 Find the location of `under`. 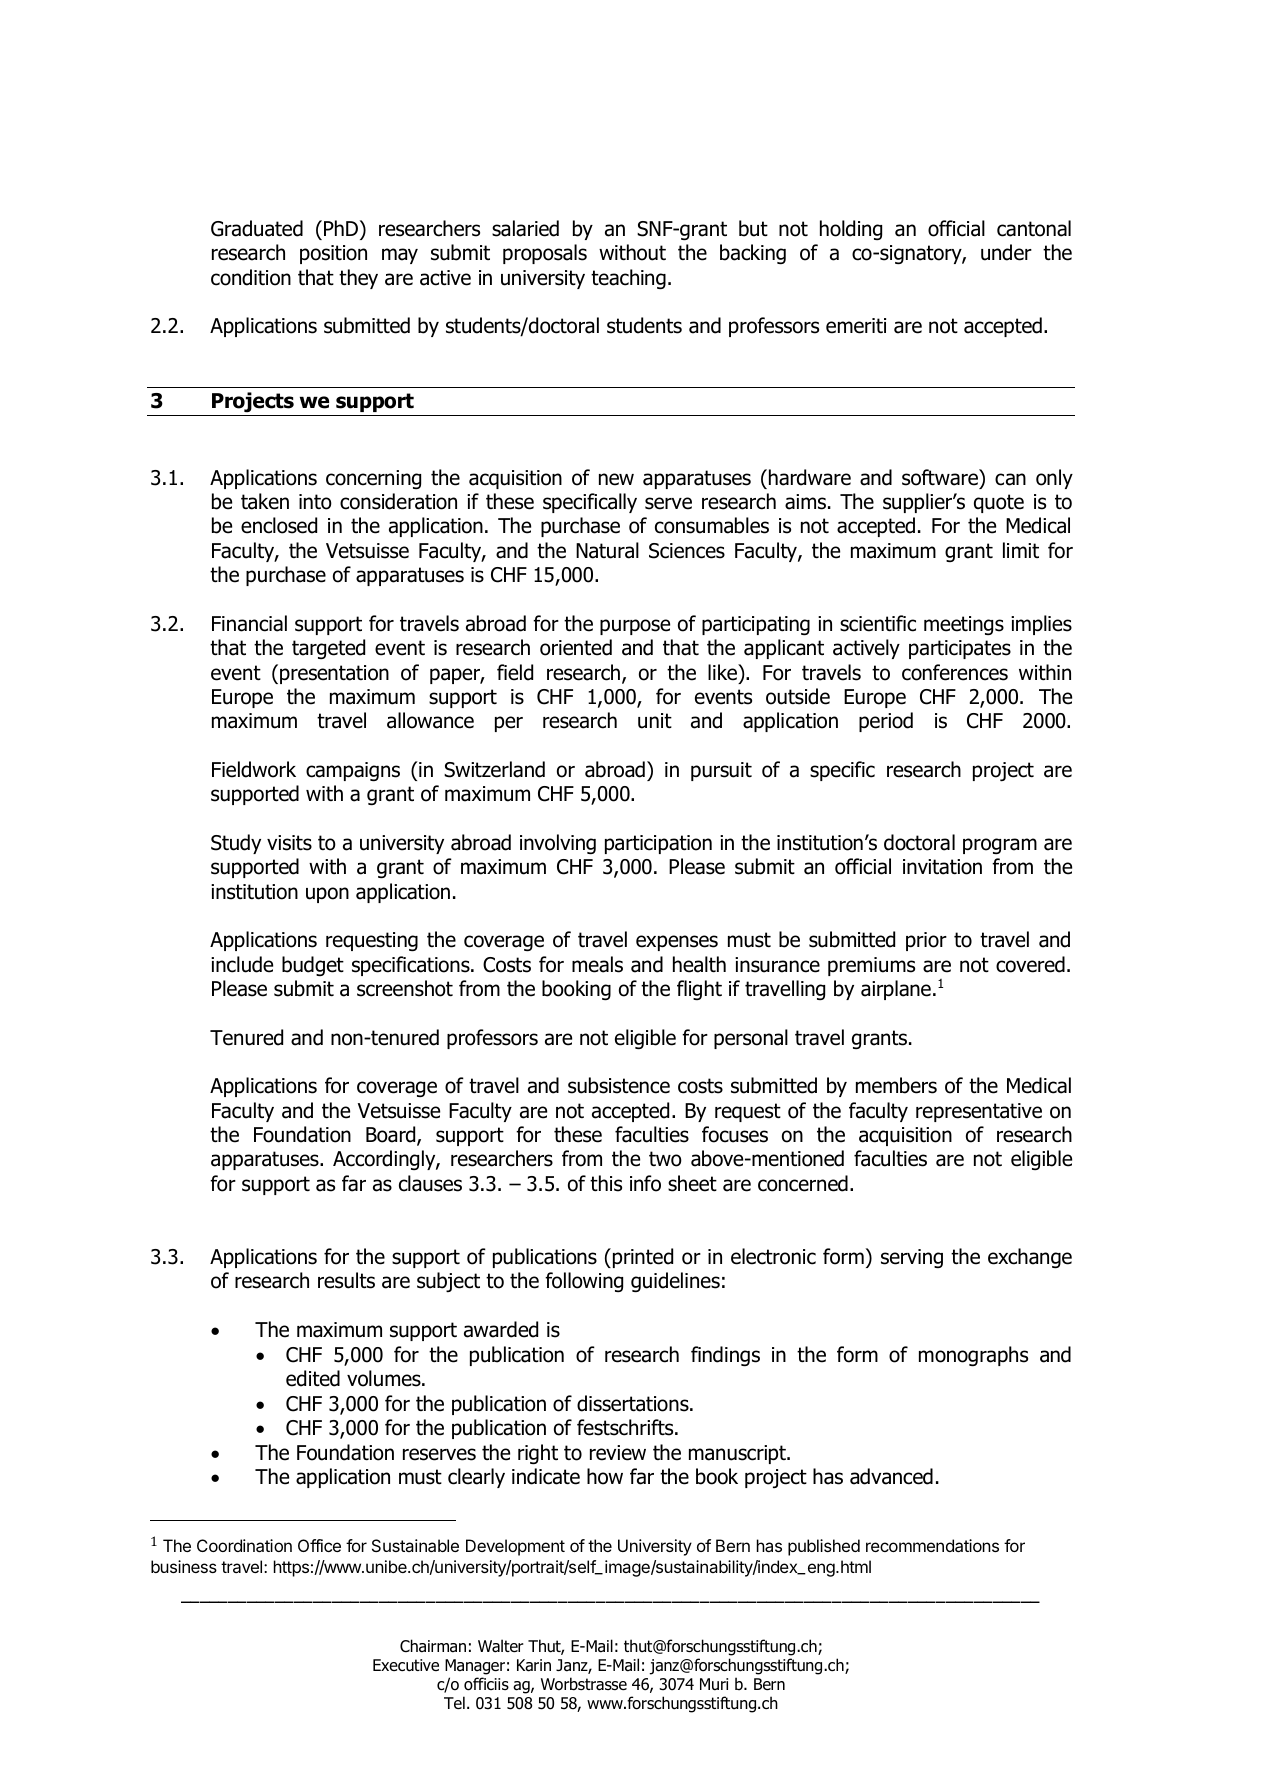

under is located at coordinates (1006, 252).
